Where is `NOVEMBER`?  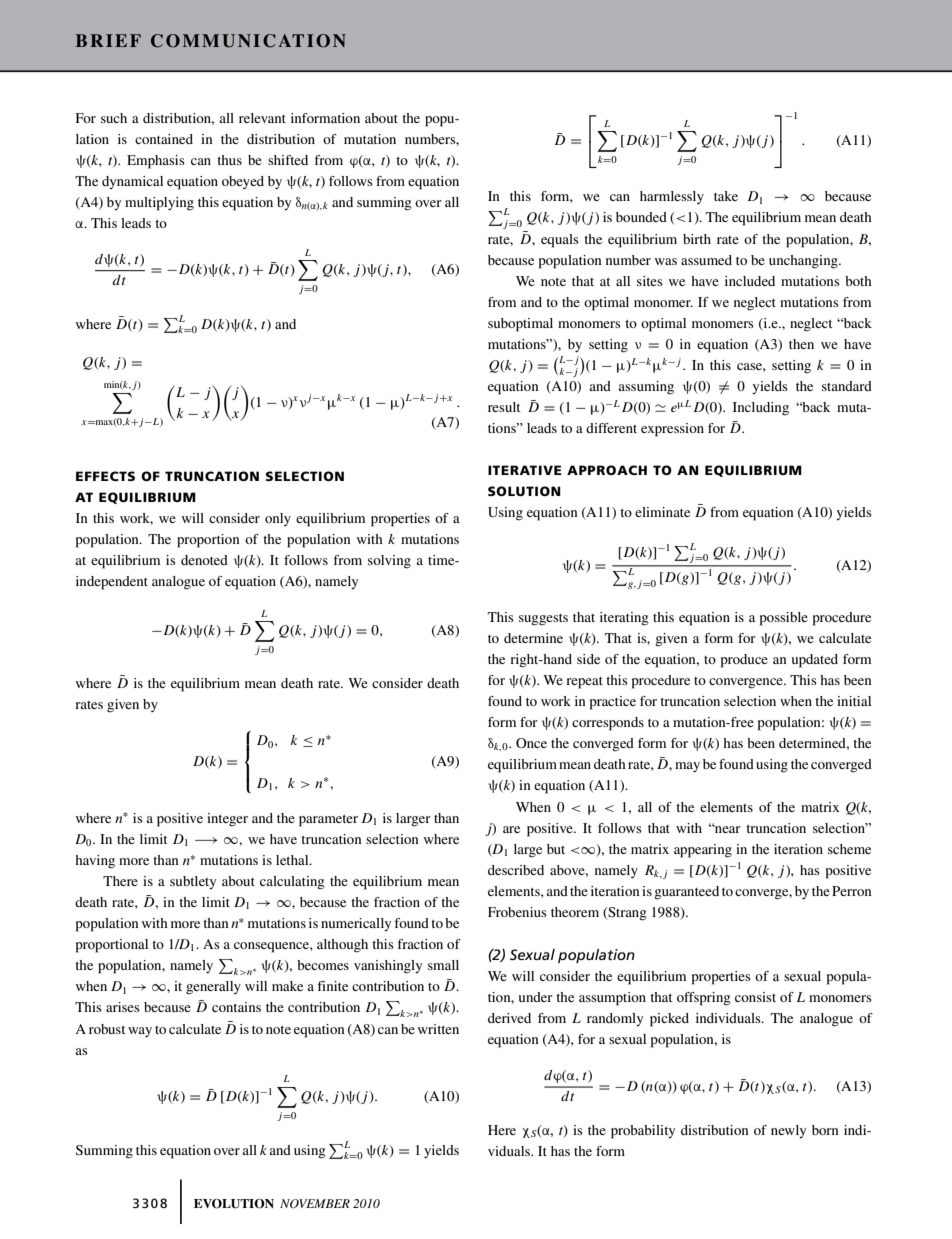
NOVEMBER is located at coordinates (315, 1203).
